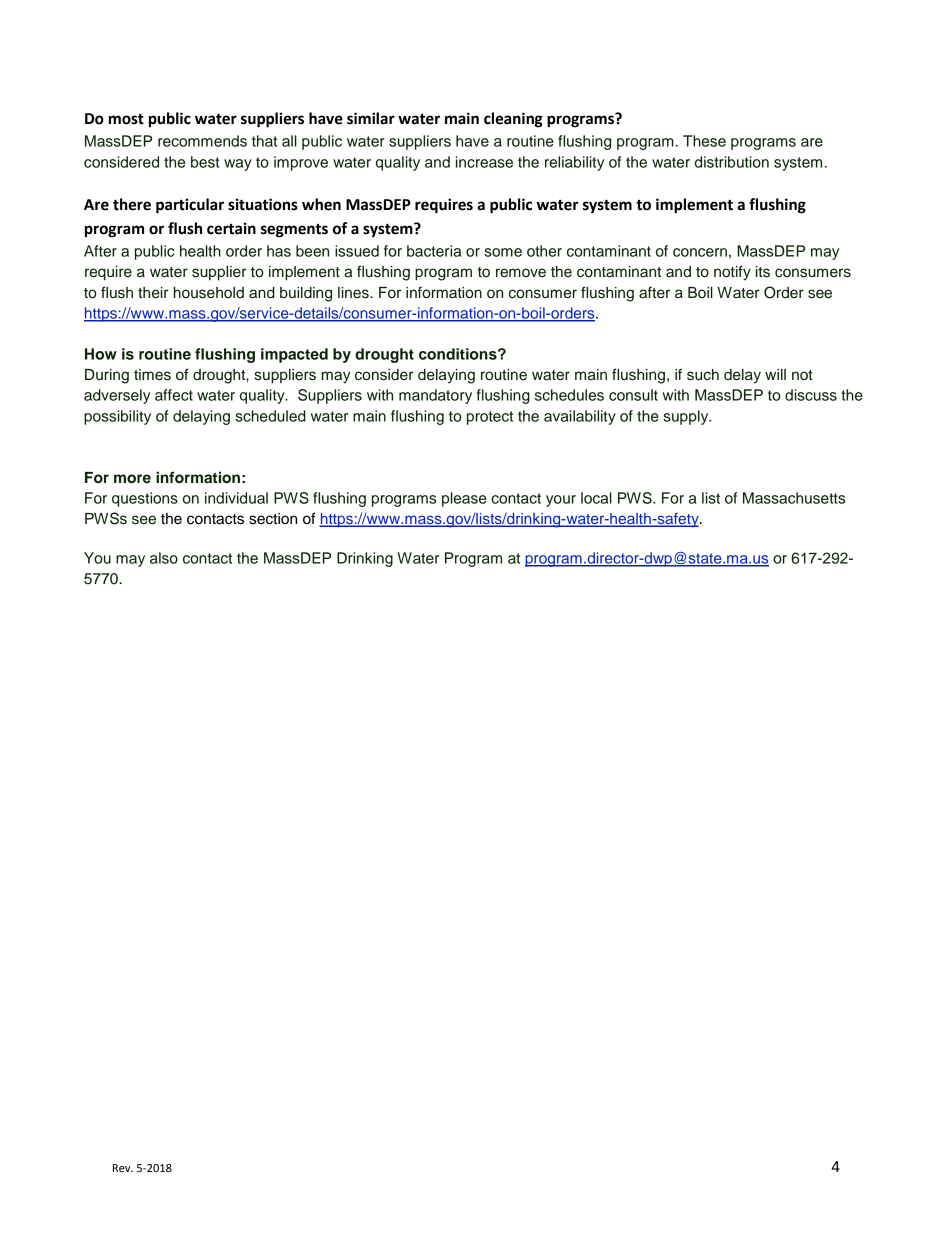 The height and width of the page is (1233, 952). What do you see at coordinates (202, 141) in the page?
I see `recommends` at bounding box center [202, 141].
